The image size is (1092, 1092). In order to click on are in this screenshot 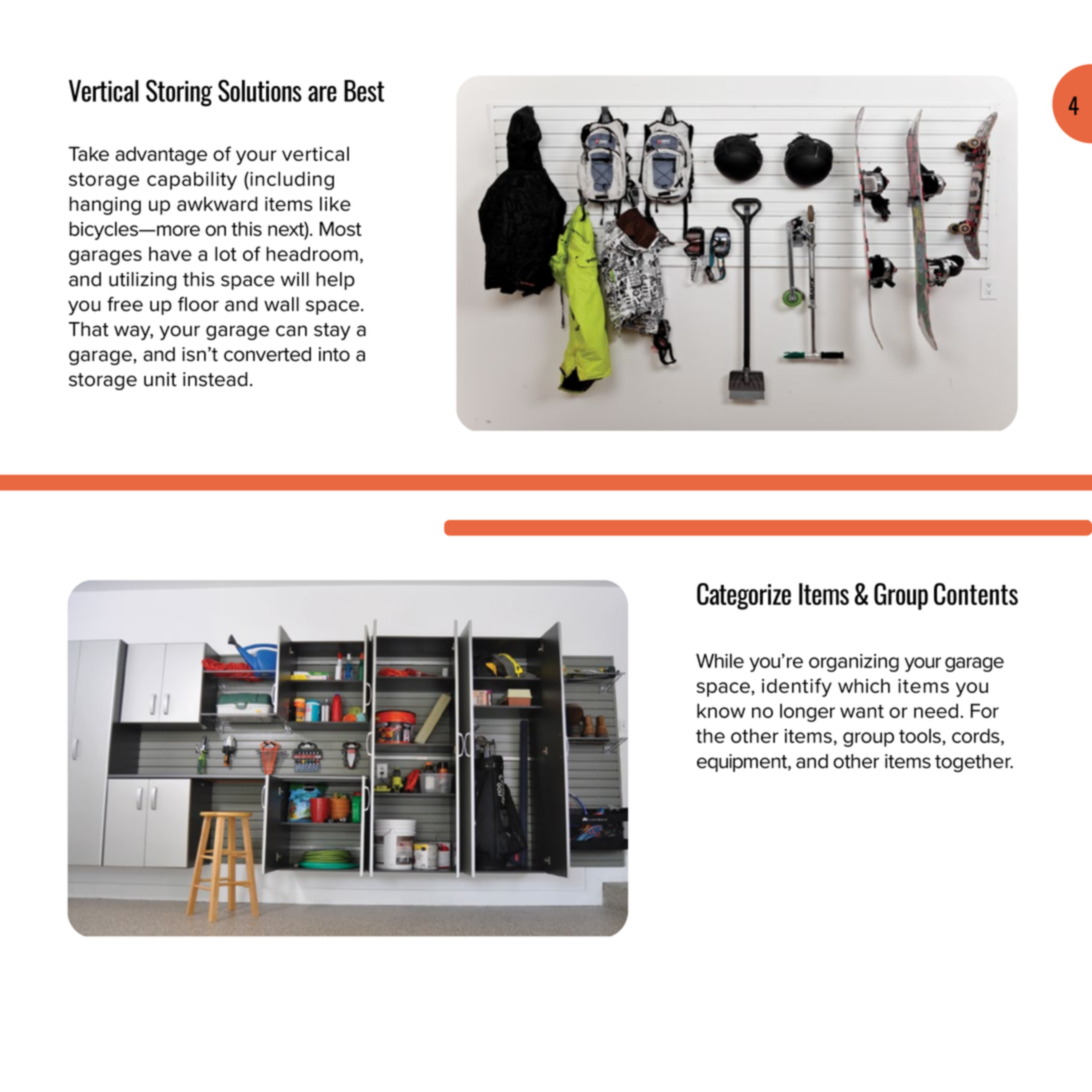, I will do `click(322, 94)`.
